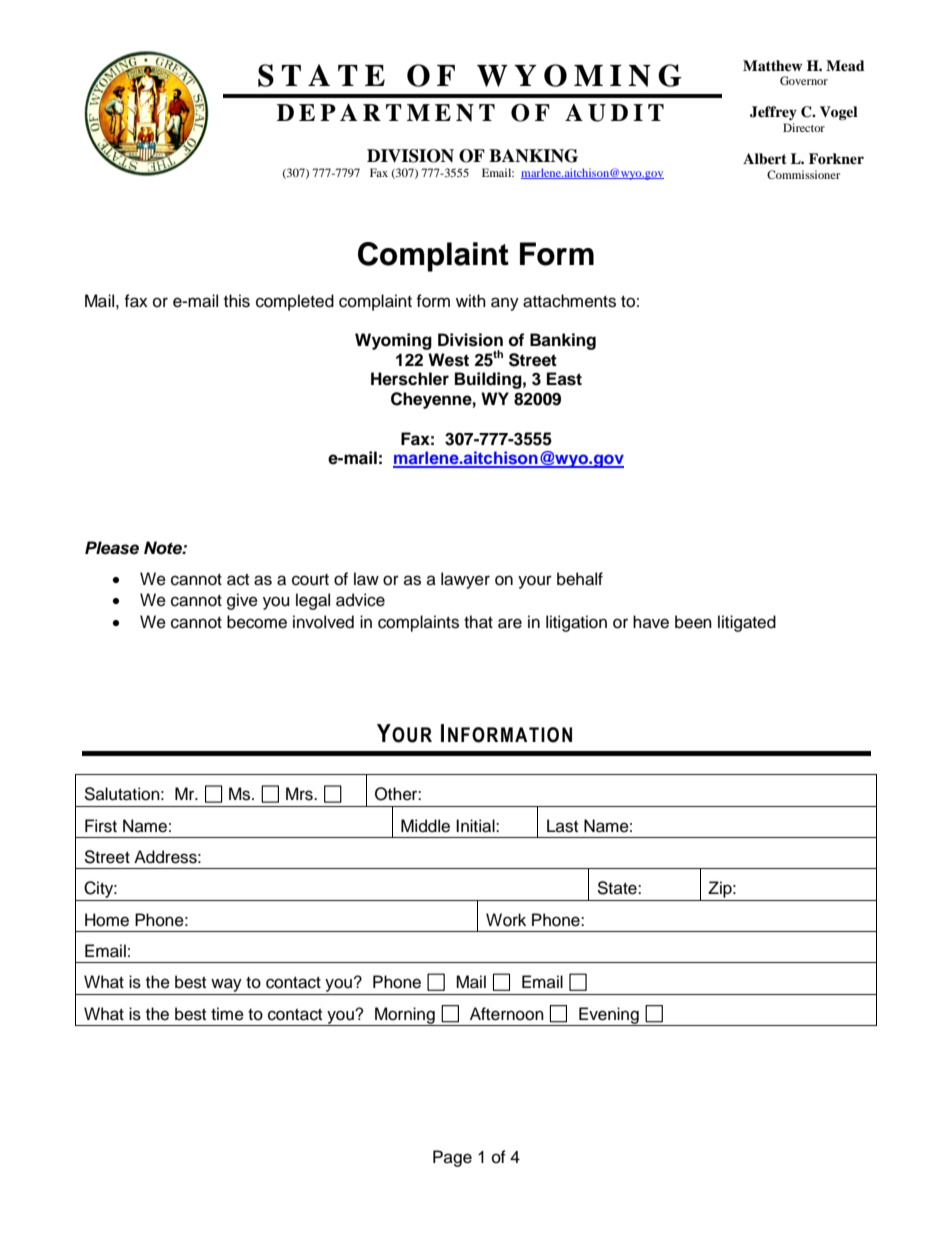  What do you see at coordinates (505, 304) in the screenshot?
I see `any` at bounding box center [505, 304].
